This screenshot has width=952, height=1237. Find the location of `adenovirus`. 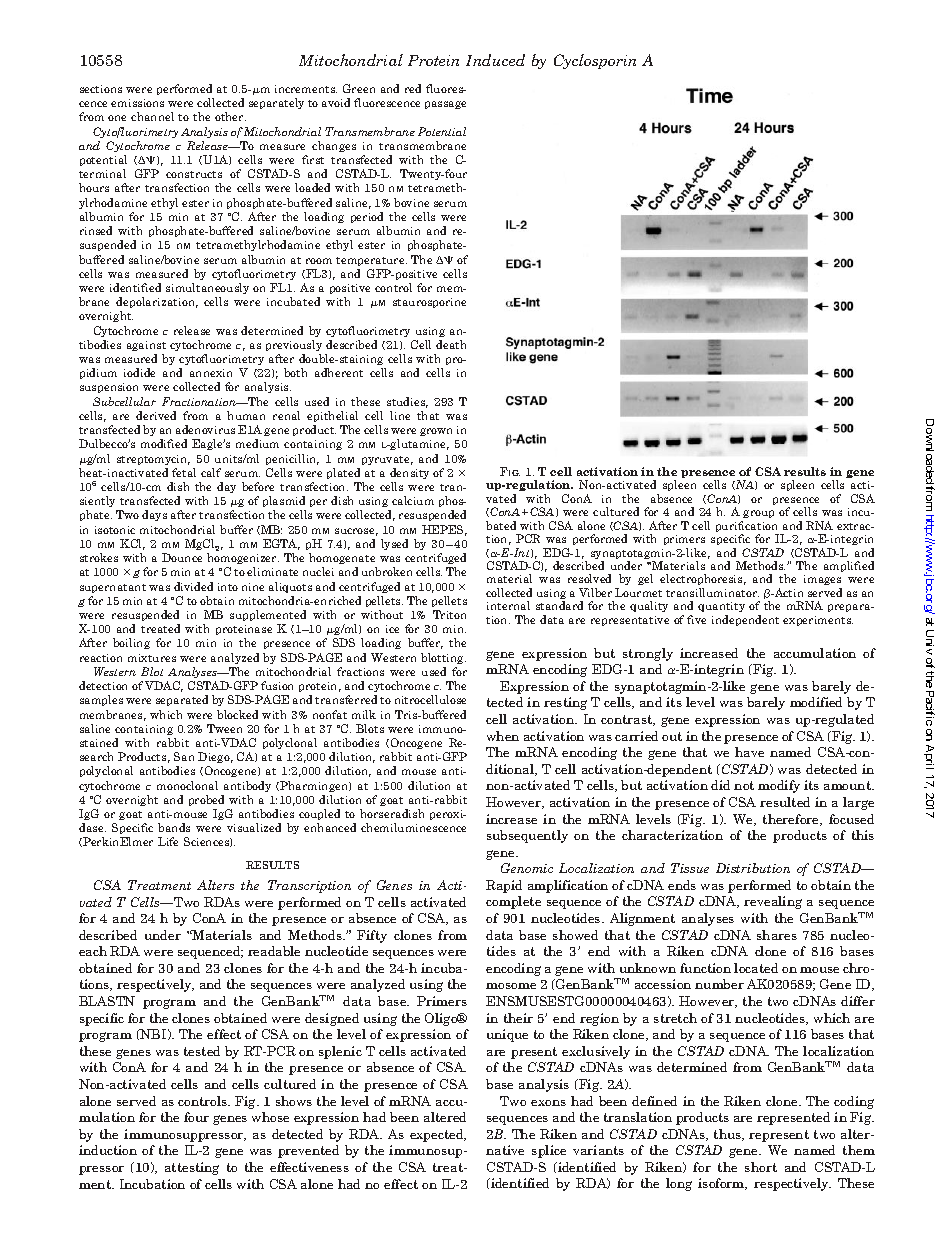

adenovirus is located at coordinates (205, 429).
